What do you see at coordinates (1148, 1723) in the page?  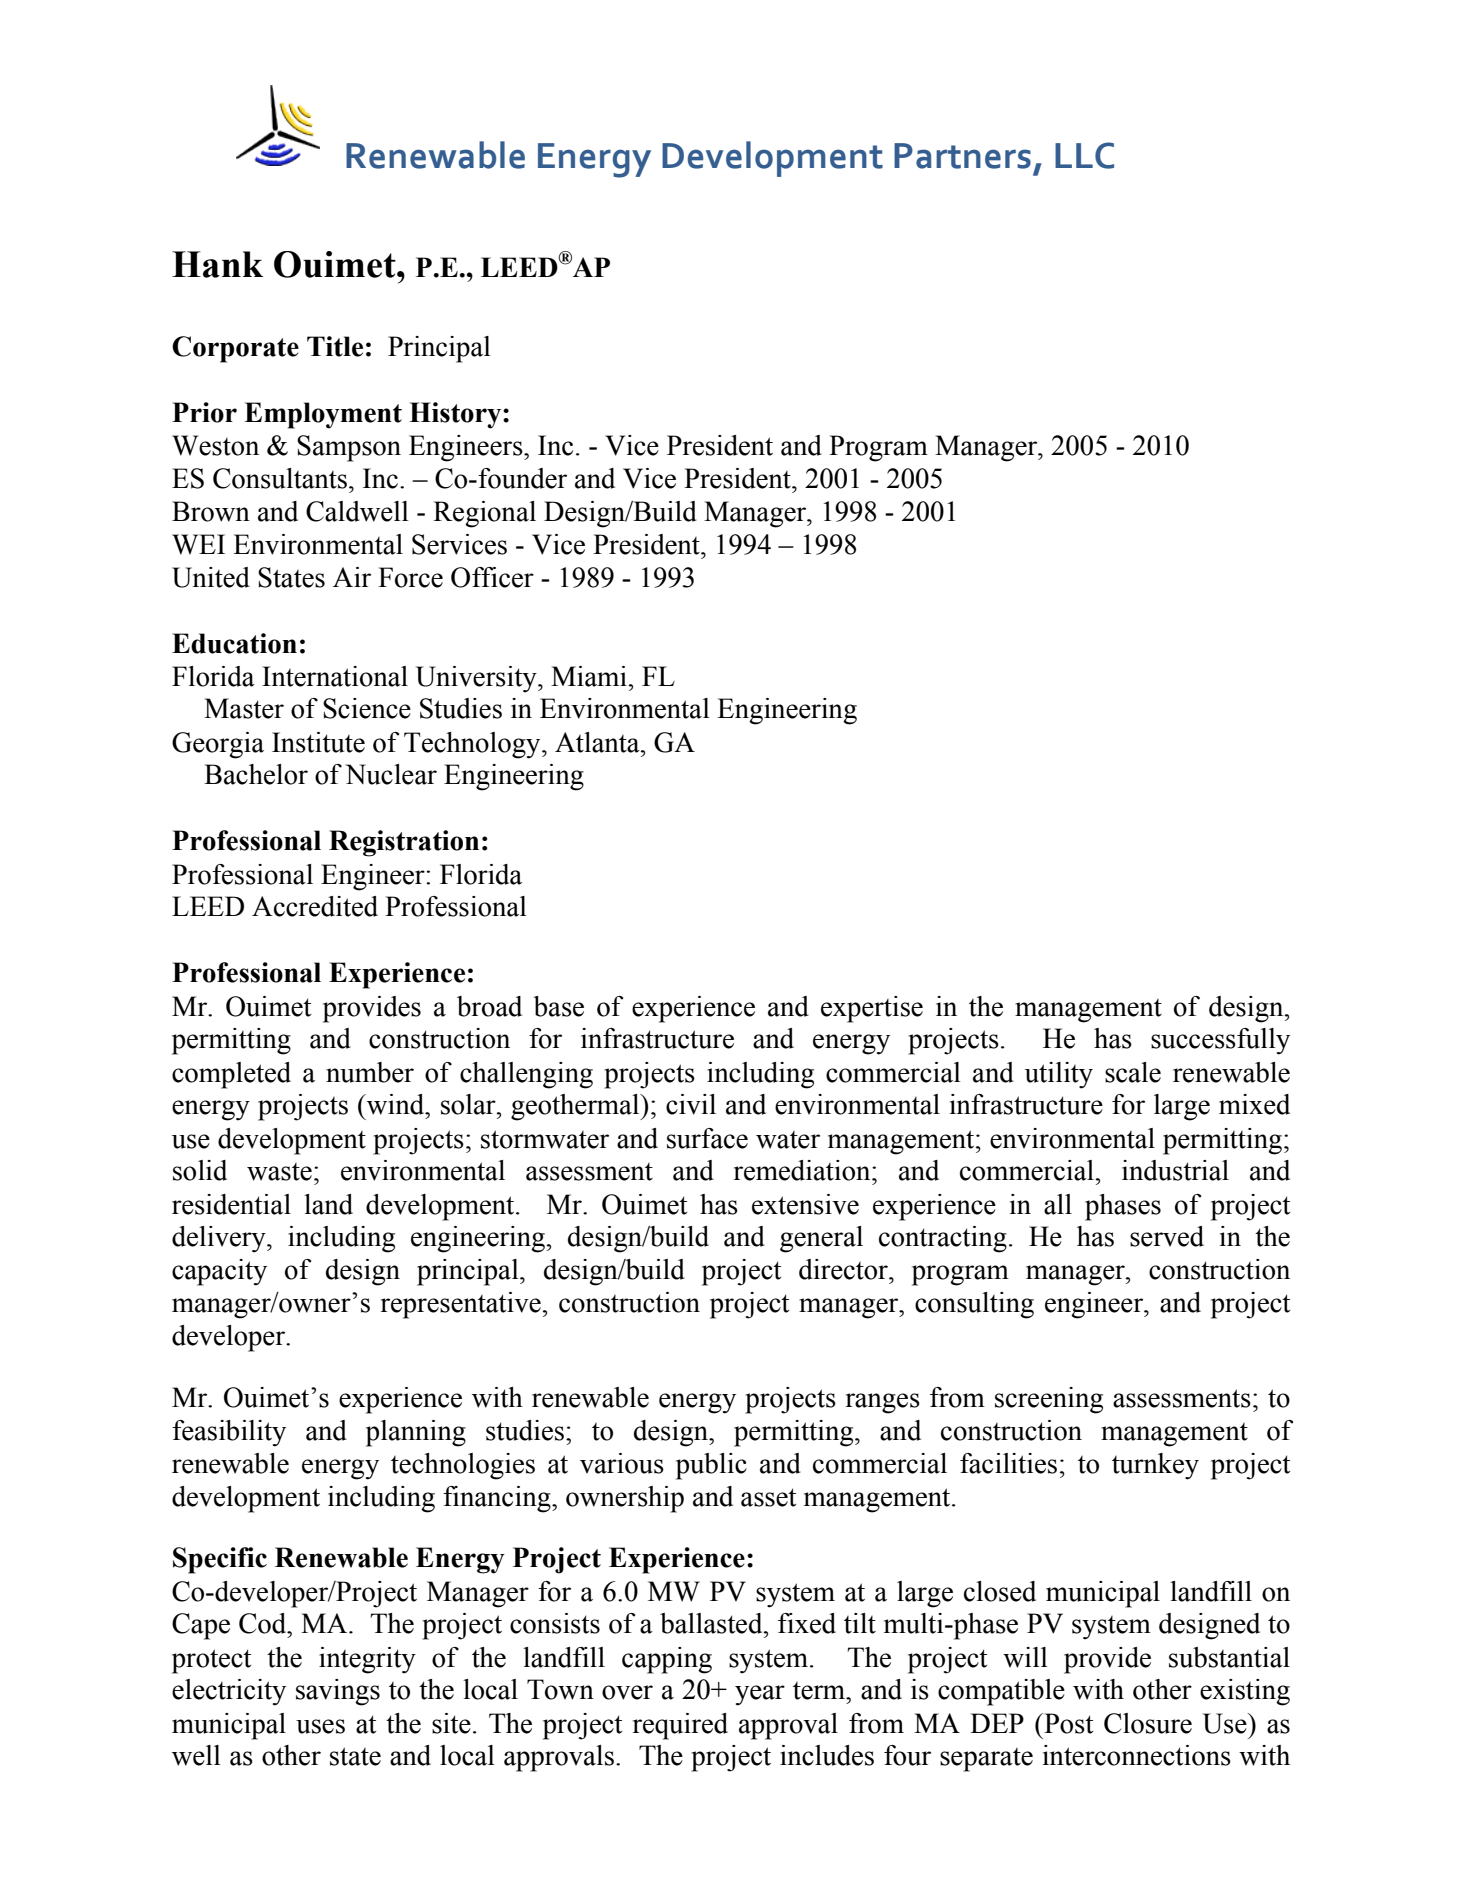 I see `Closure` at bounding box center [1148, 1723].
